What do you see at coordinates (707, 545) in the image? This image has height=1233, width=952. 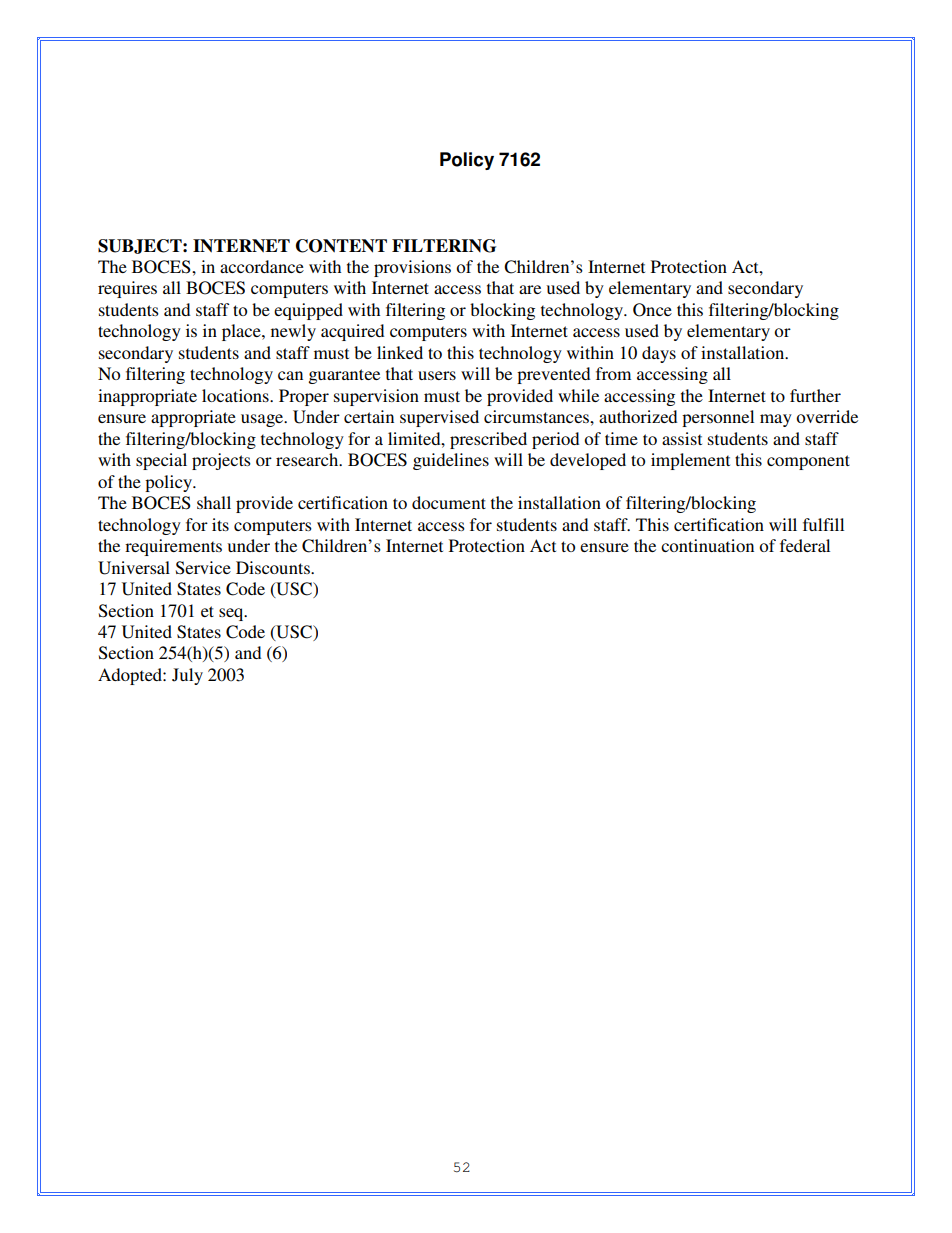 I see `continuation` at bounding box center [707, 545].
